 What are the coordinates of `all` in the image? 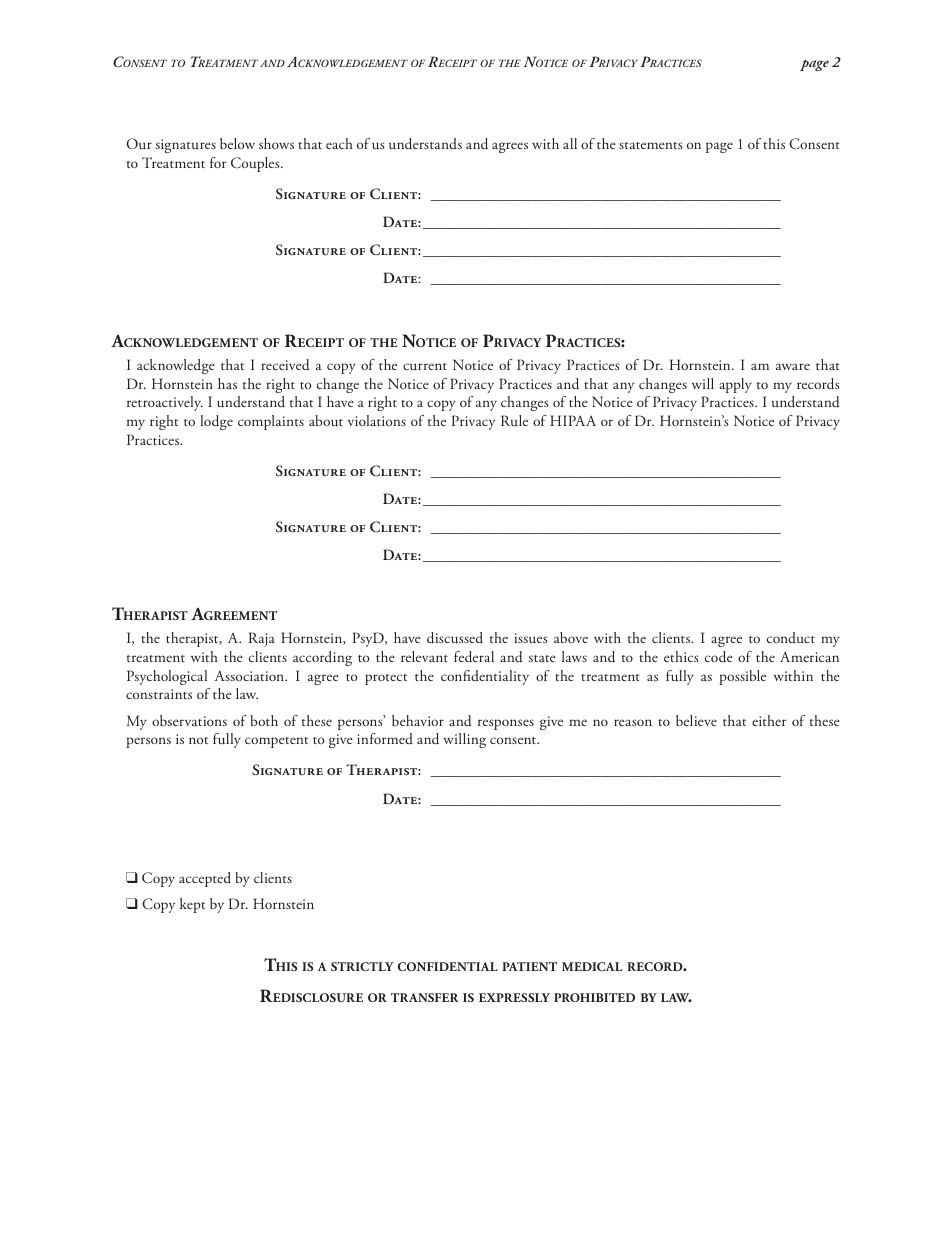 It's located at (570, 143).
